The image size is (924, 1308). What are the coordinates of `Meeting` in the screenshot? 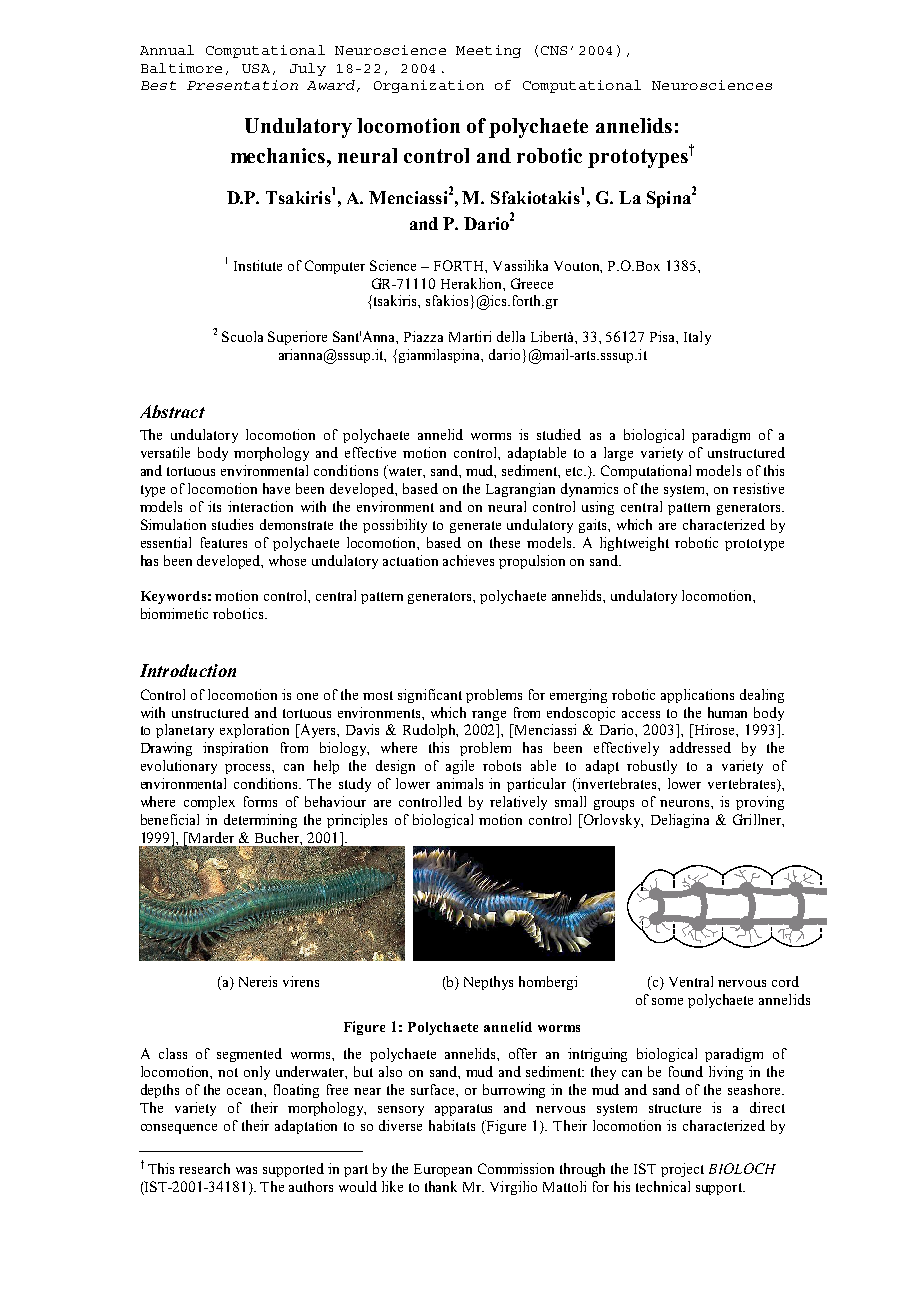 It's located at (488, 51).
